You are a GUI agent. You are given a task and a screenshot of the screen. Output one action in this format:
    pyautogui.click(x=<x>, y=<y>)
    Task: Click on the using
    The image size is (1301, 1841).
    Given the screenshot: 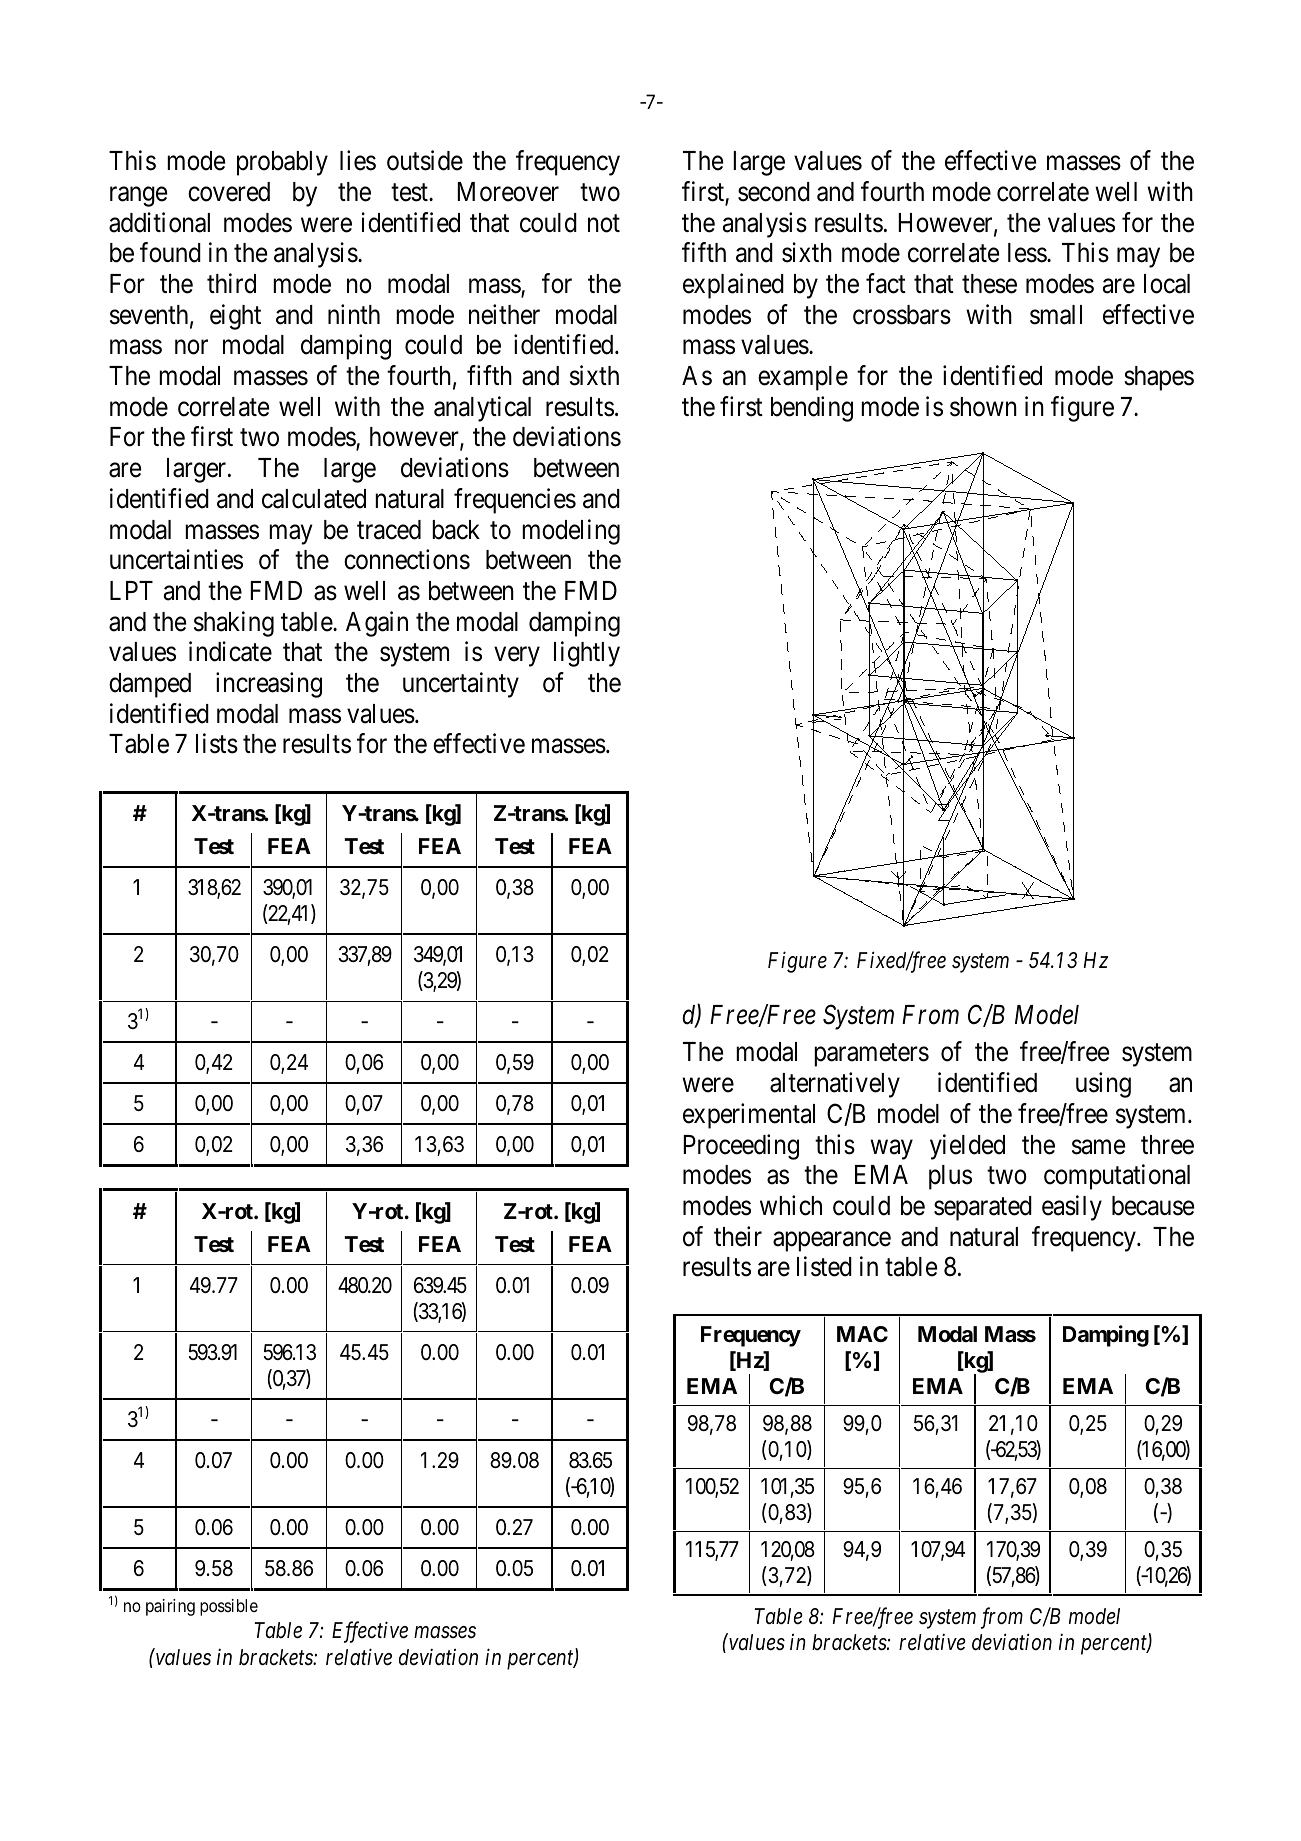 What is the action you would take?
    pyautogui.click(x=1103, y=1085)
